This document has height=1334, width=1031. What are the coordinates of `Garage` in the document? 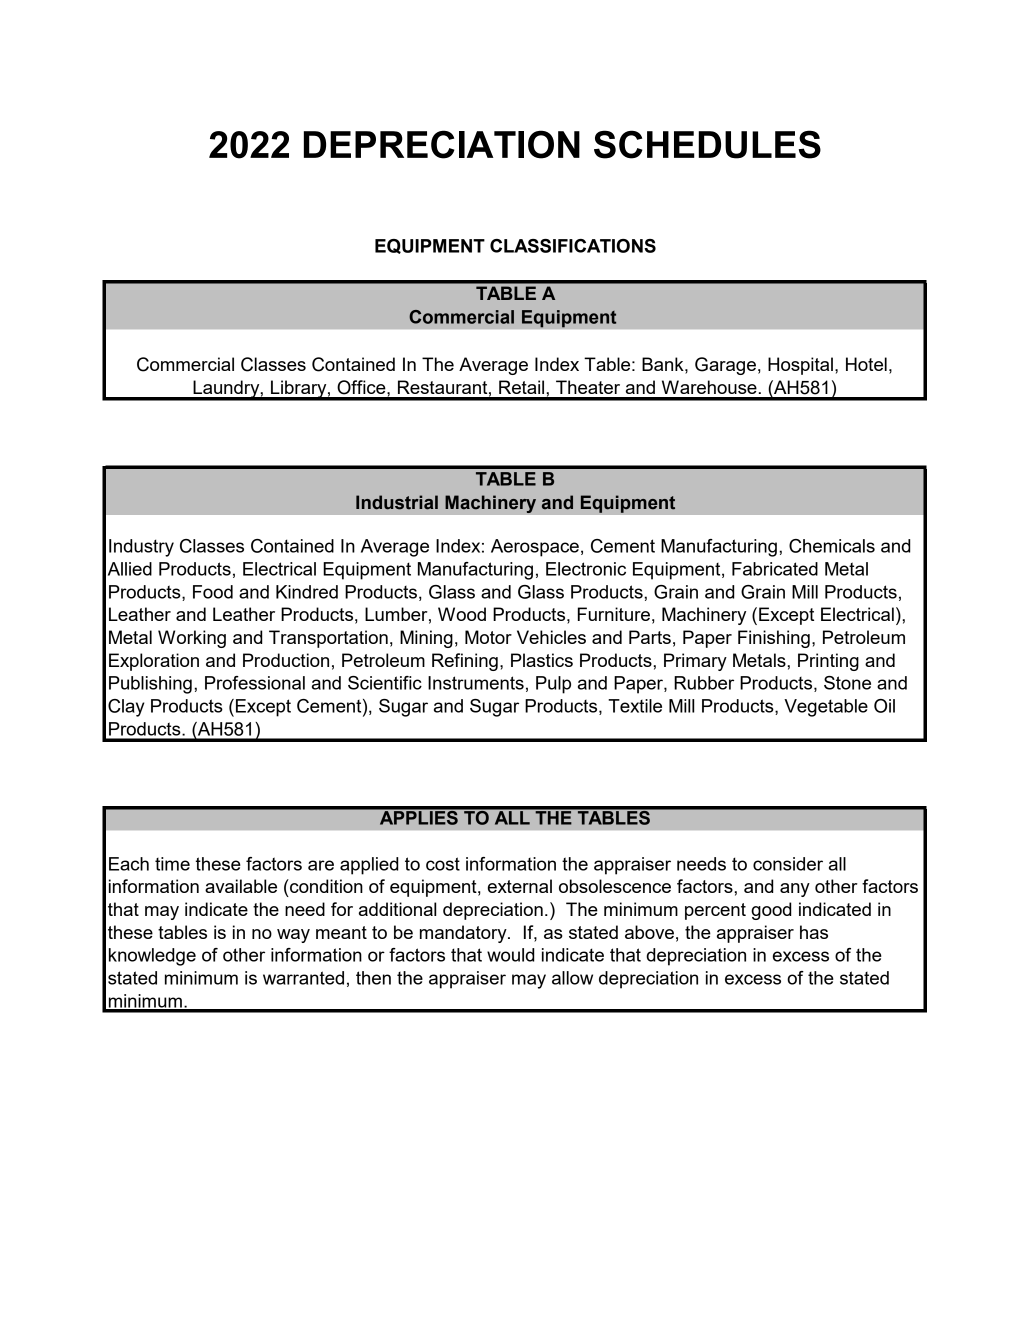 It's located at (725, 366).
